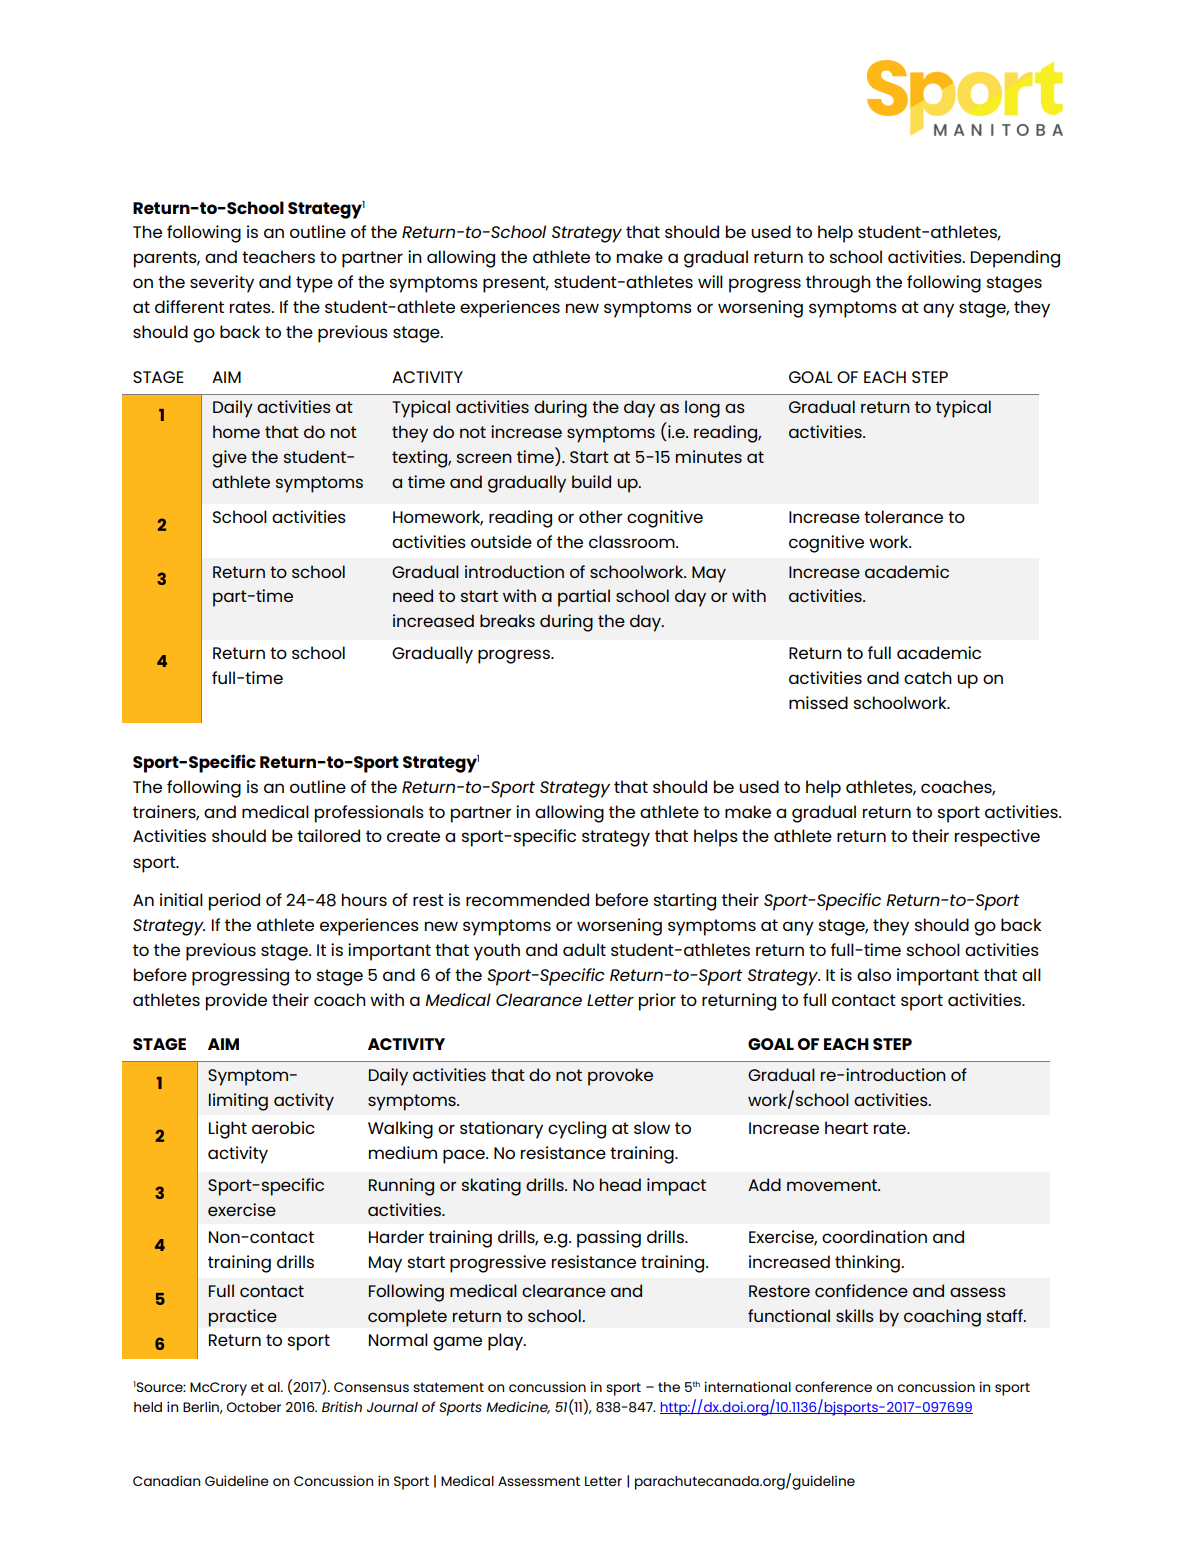 The width and height of the screenshot is (1195, 1546). What do you see at coordinates (222, 284) in the screenshot?
I see `severity` at bounding box center [222, 284].
